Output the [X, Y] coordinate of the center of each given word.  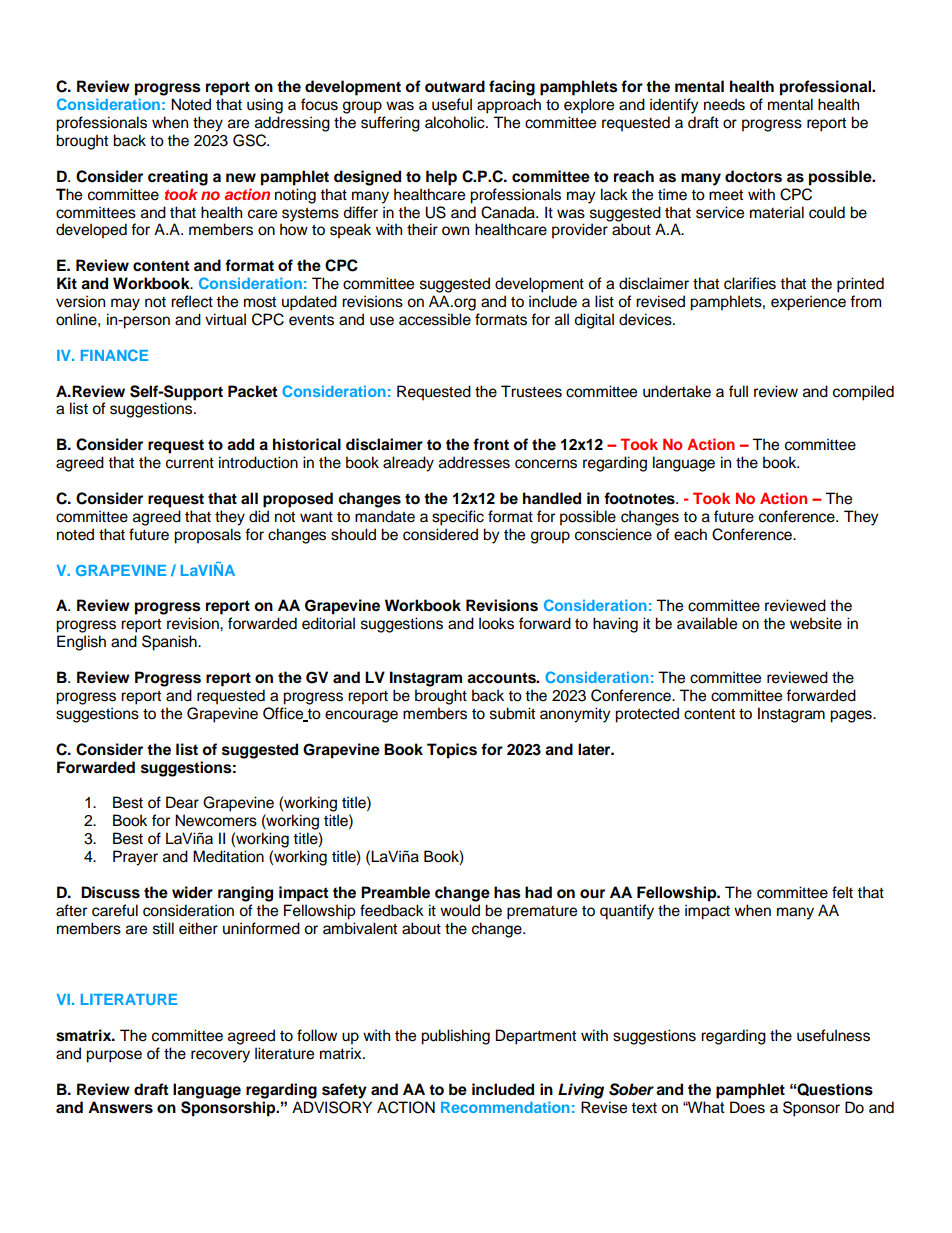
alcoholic [456, 122]
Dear [182, 802]
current [190, 463]
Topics [452, 751]
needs [724, 104]
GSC [251, 140]
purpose [114, 1056]
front [491, 444]
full [738, 391]
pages [852, 716]
